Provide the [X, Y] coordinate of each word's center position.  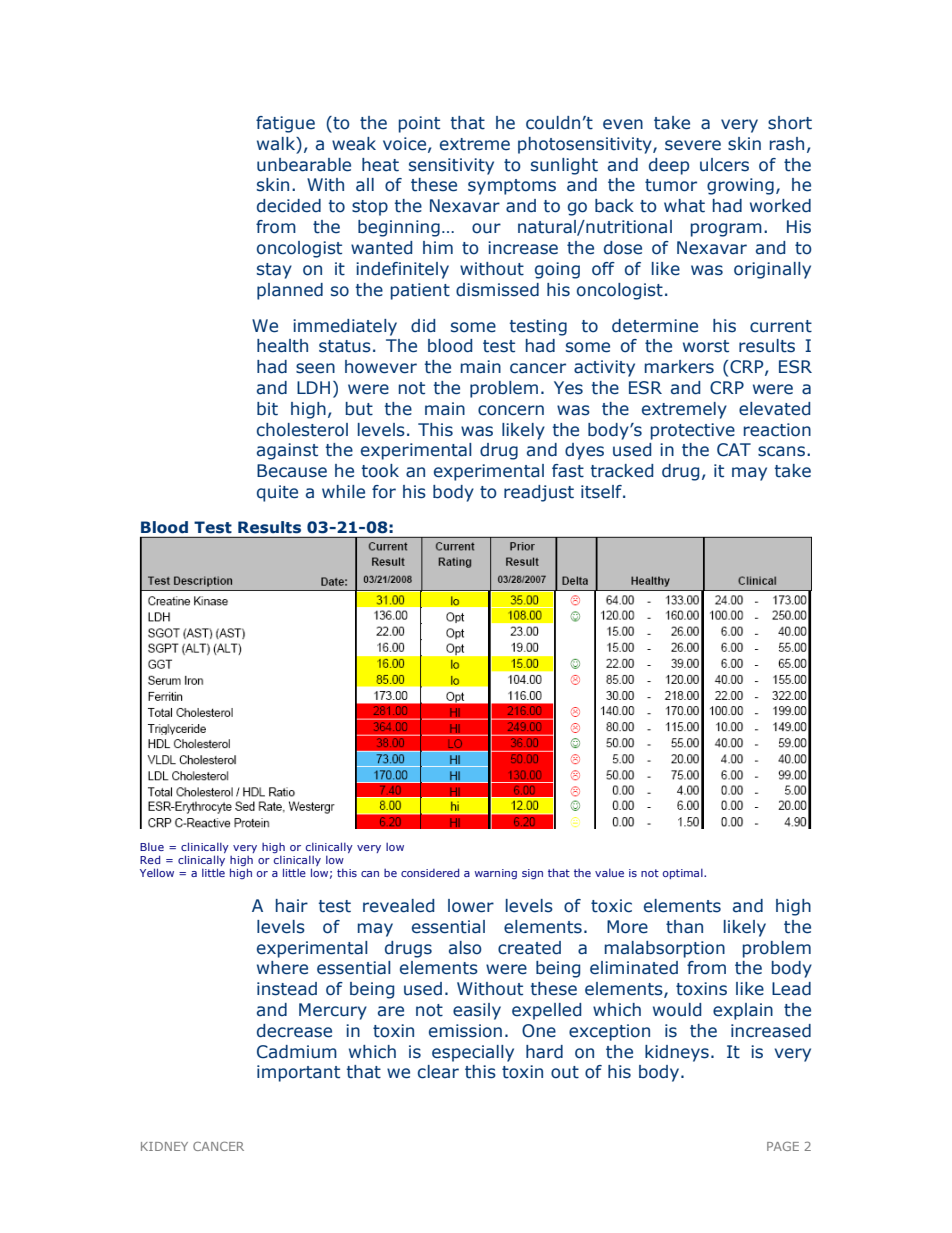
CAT [734, 450]
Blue [152, 847]
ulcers [724, 165]
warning [496, 874]
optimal [684, 874]
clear [438, 1072]
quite [277, 493]
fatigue [285, 124]
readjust [539, 493]
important [298, 1073]
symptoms [512, 187]
